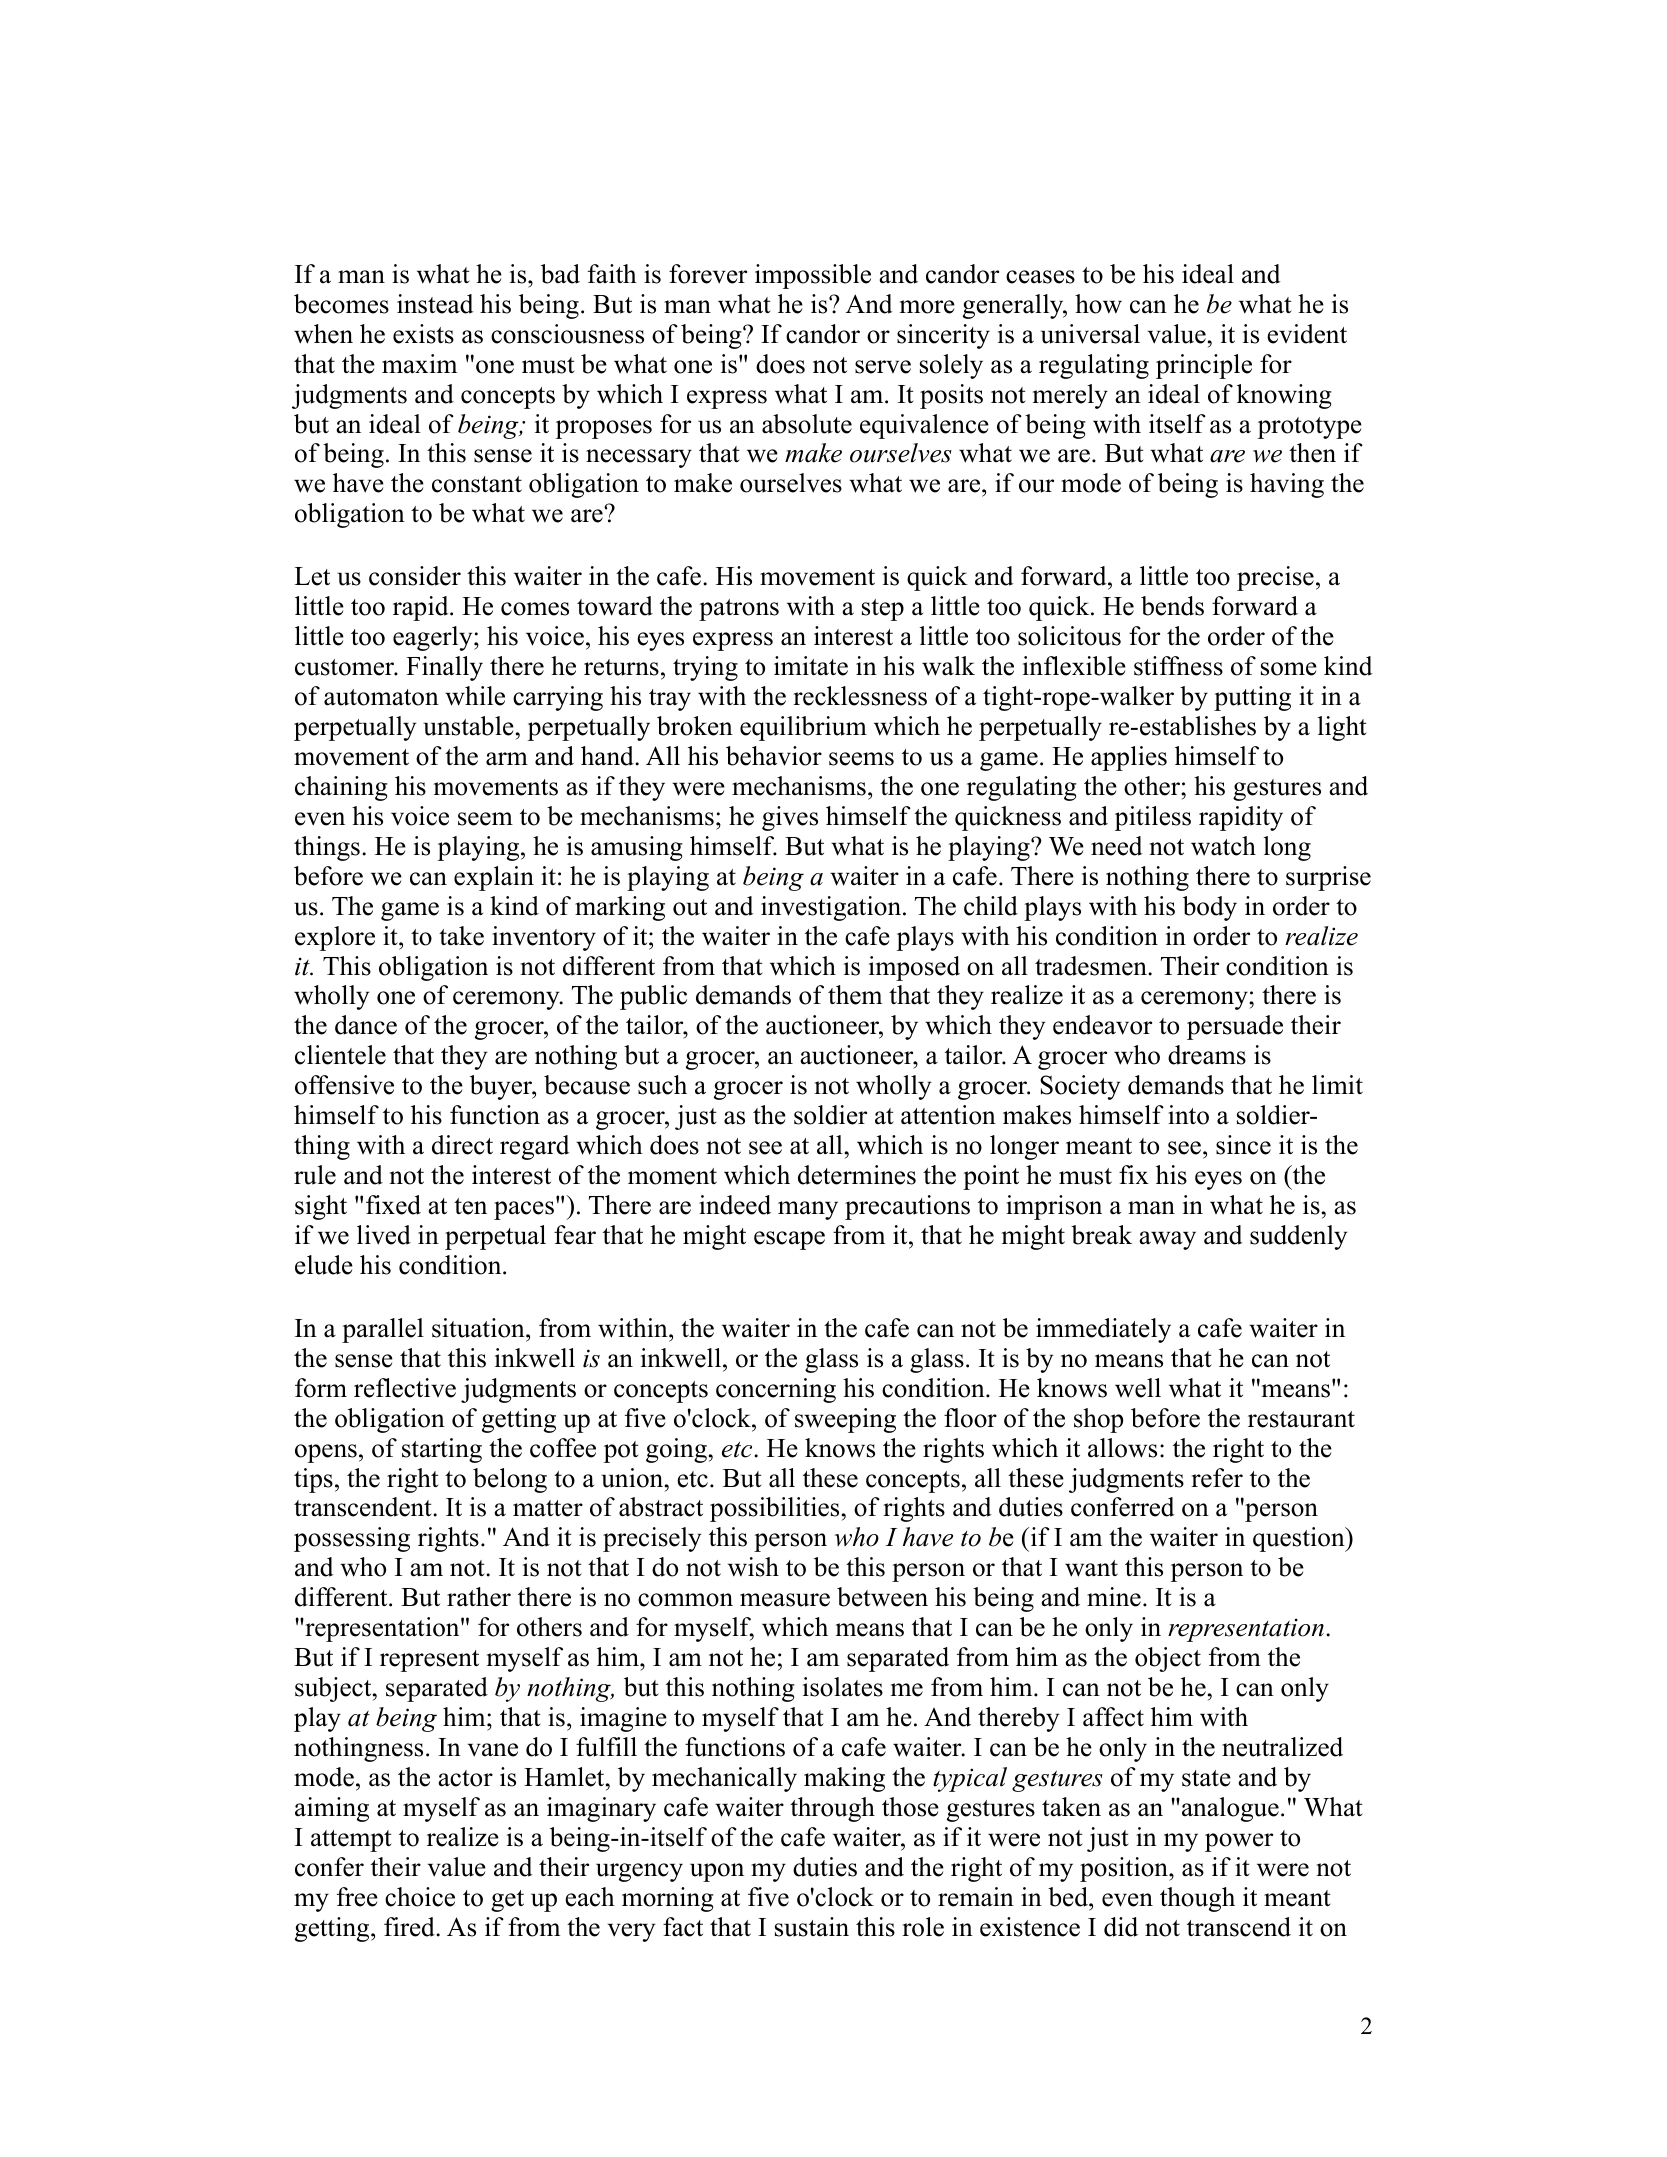 The width and height of the page is (1667, 2157). Describe the element at coordinates (420, 1897) in the page. I see `choice` at that location.
